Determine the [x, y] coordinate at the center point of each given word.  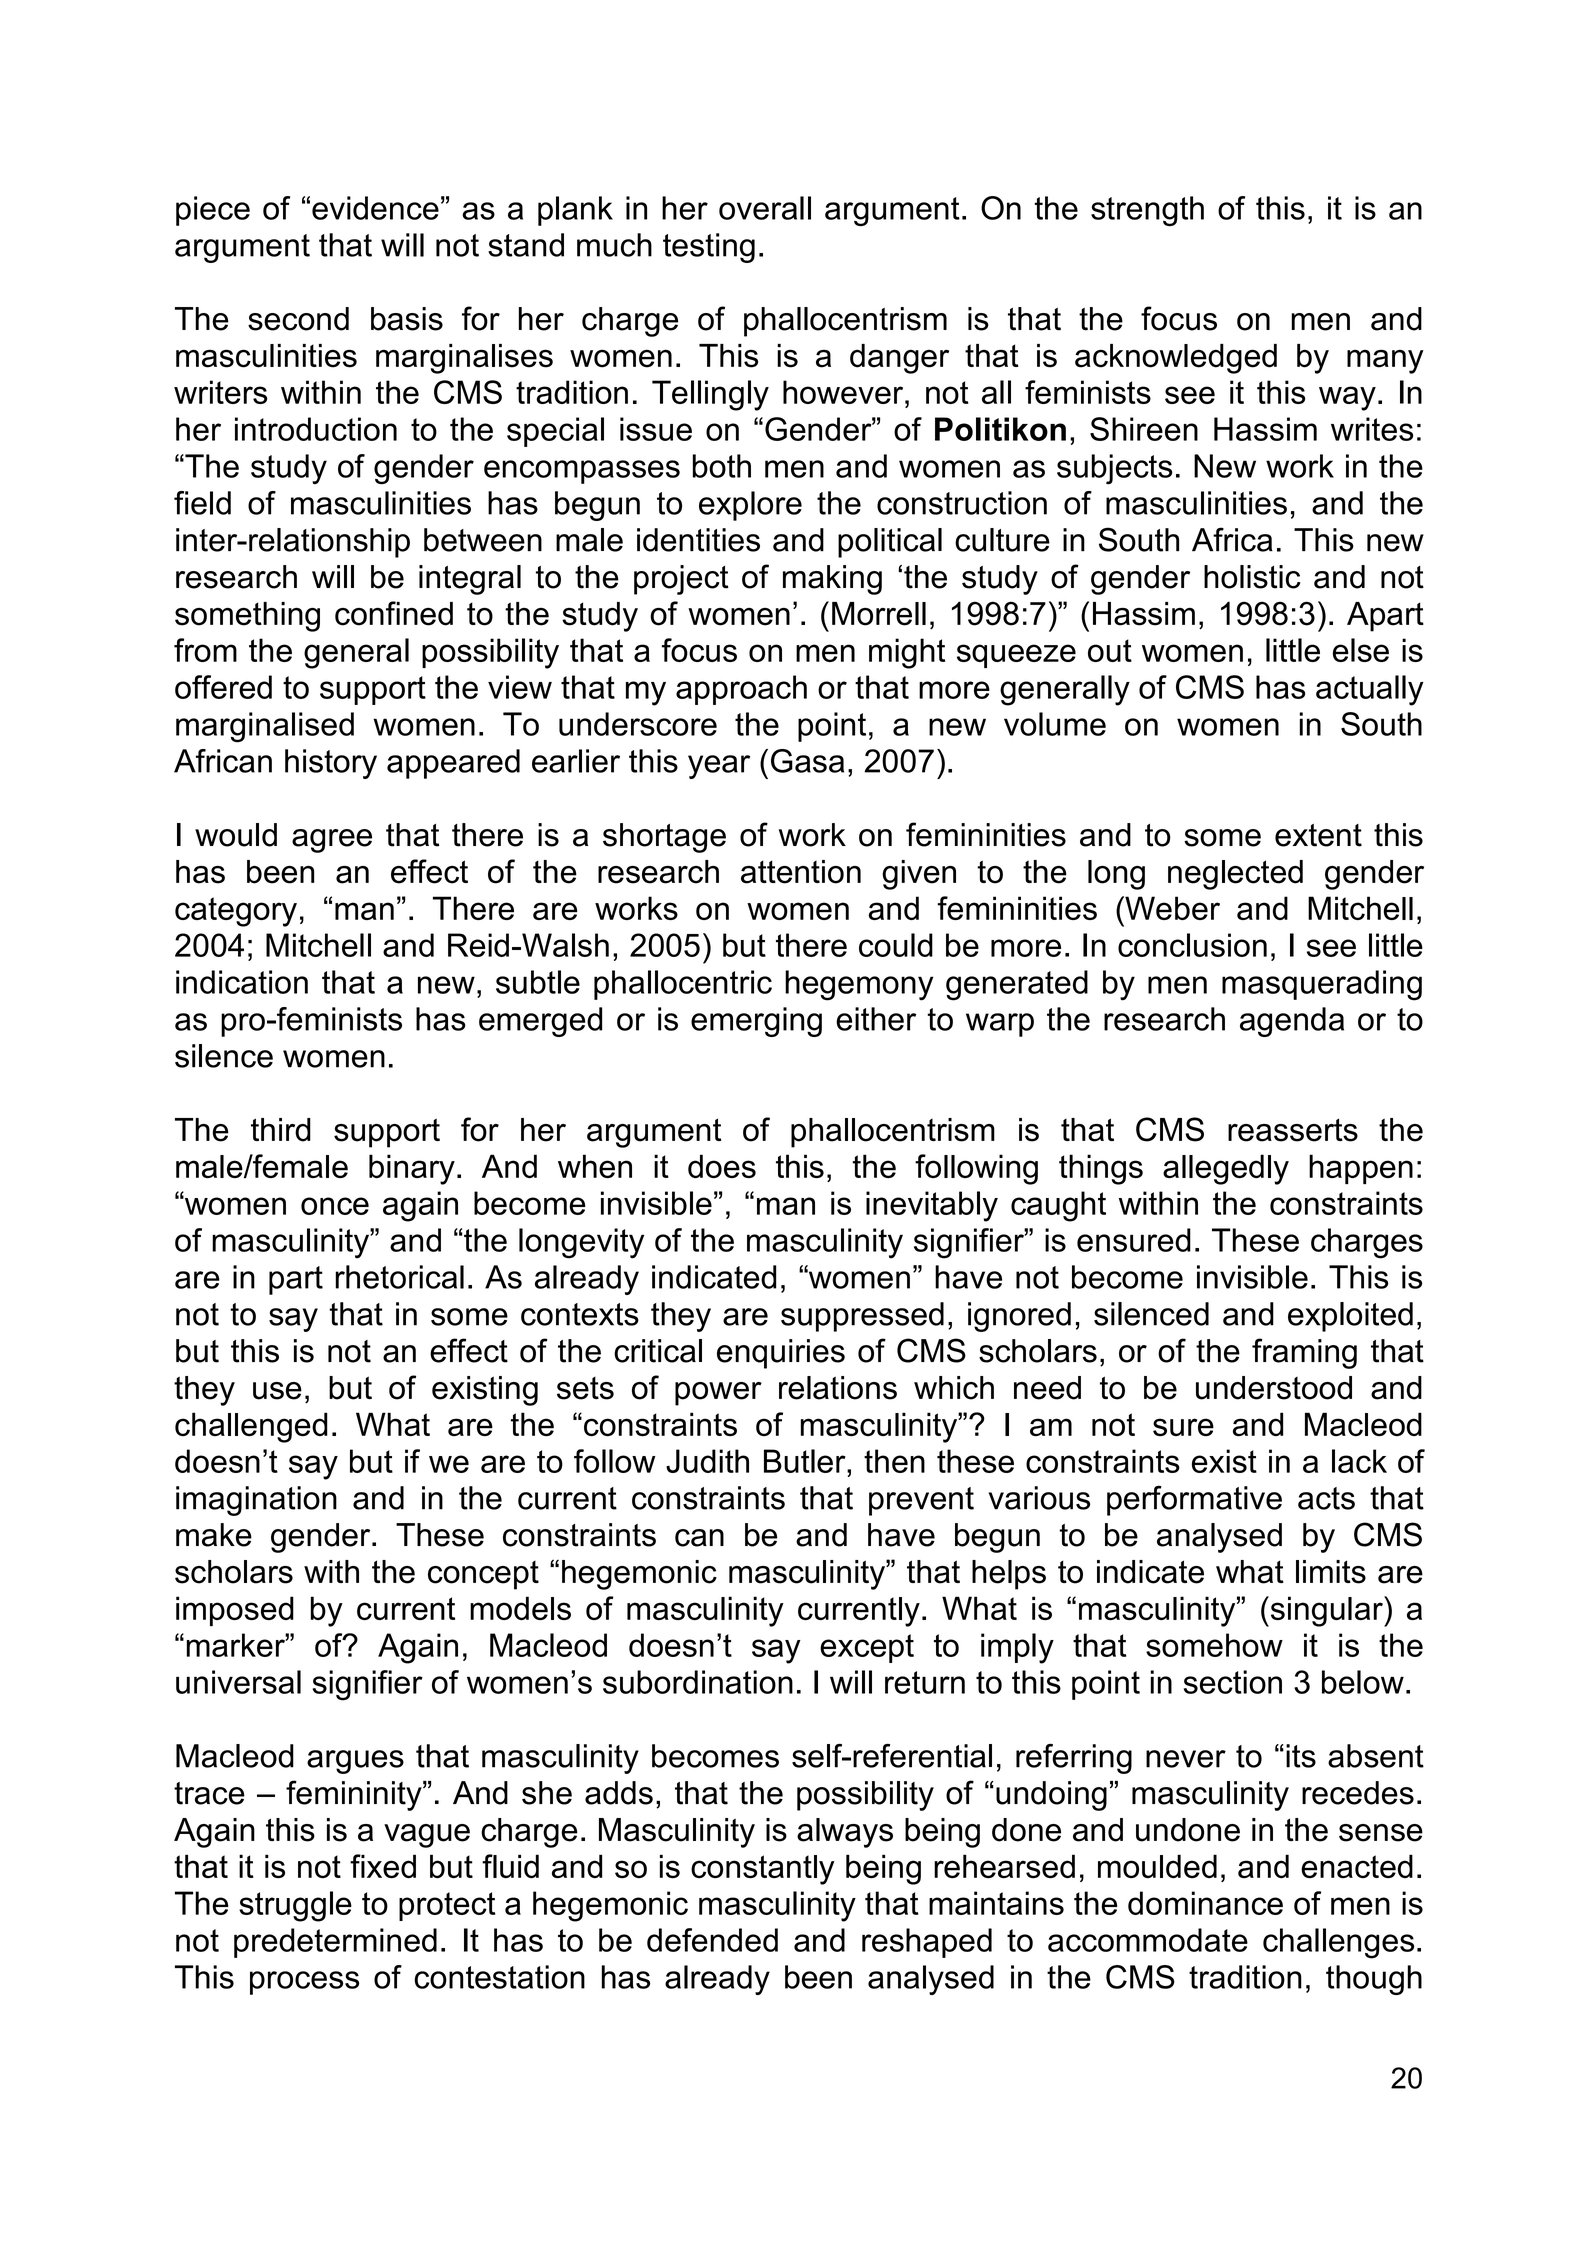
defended [712, 1940]
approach [741, 690]
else [1361, 650]
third [281, 1130]
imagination [256, 1501]
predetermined [335, 1943]
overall [765, 208]
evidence [375, 208]
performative [1194, 1500]
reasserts [1293, 1130]
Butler [806, 1461]
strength [1147, 211]
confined [394, 613]
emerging [756, 1022]
